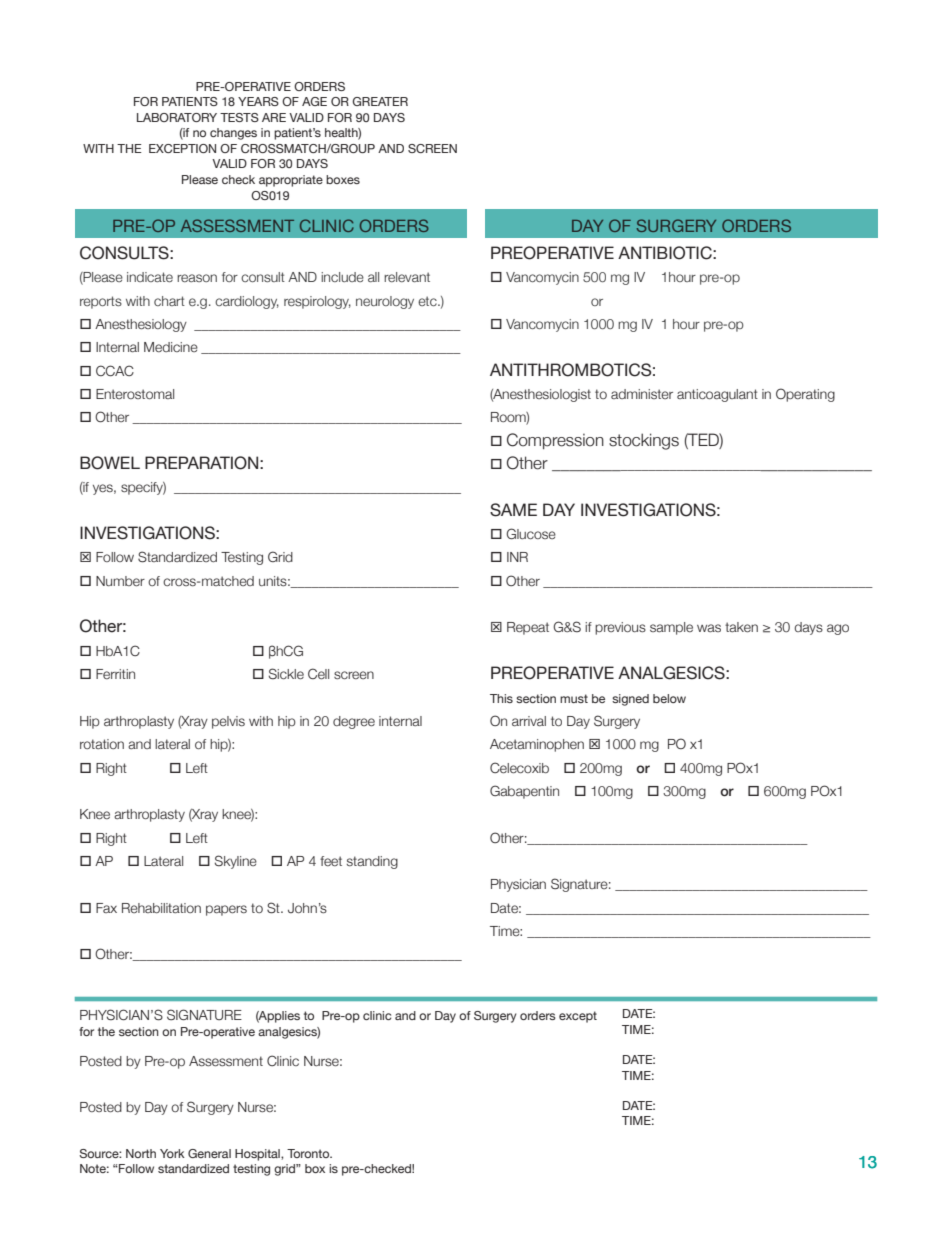 The image size is (952, 1233). I want to click on Hospital, so click(258, 1155).
